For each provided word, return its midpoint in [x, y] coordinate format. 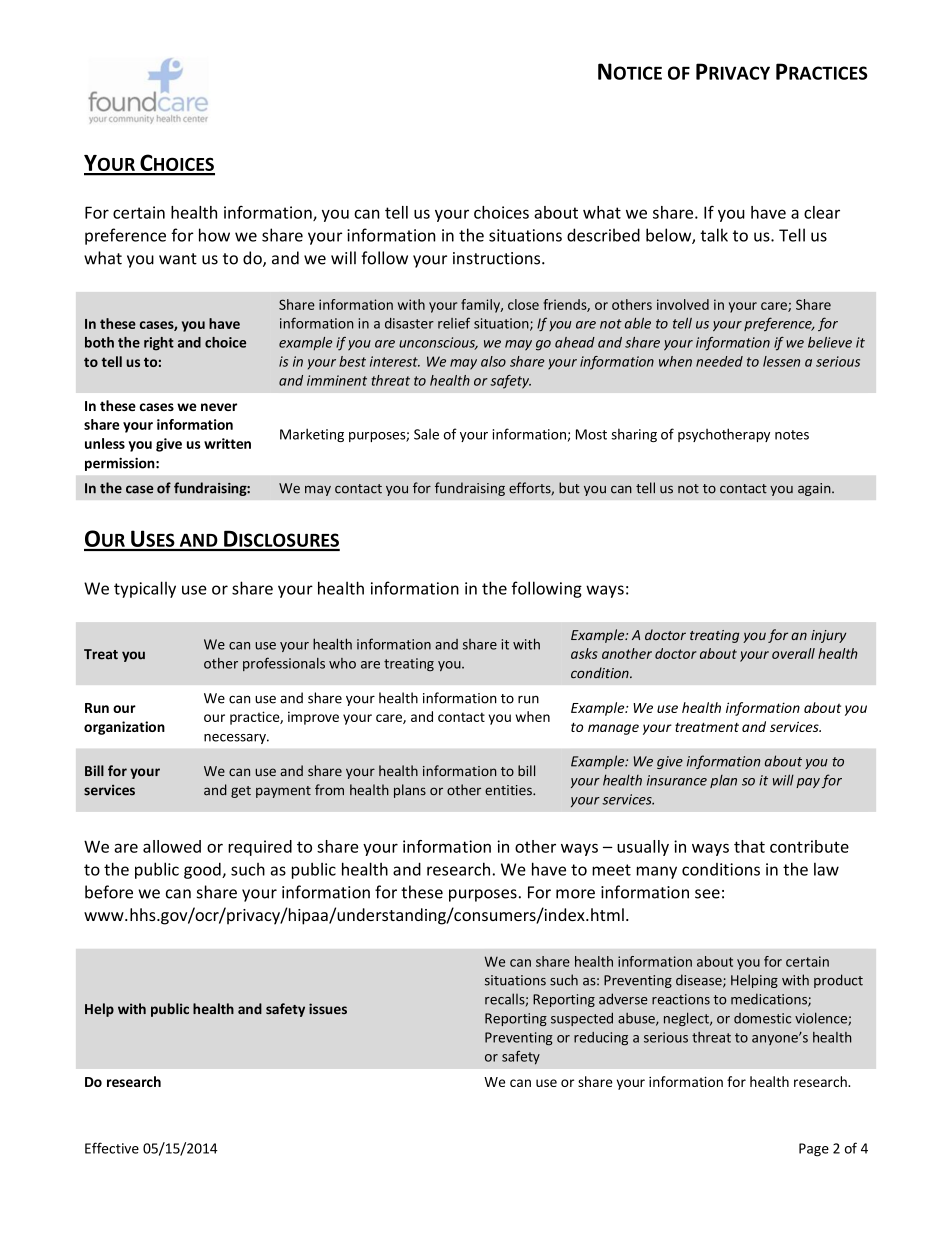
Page [814, 1150]
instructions [498, 258]
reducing [601, 1038]
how [214, 235]
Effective [112, 1148]
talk [714, 235]
